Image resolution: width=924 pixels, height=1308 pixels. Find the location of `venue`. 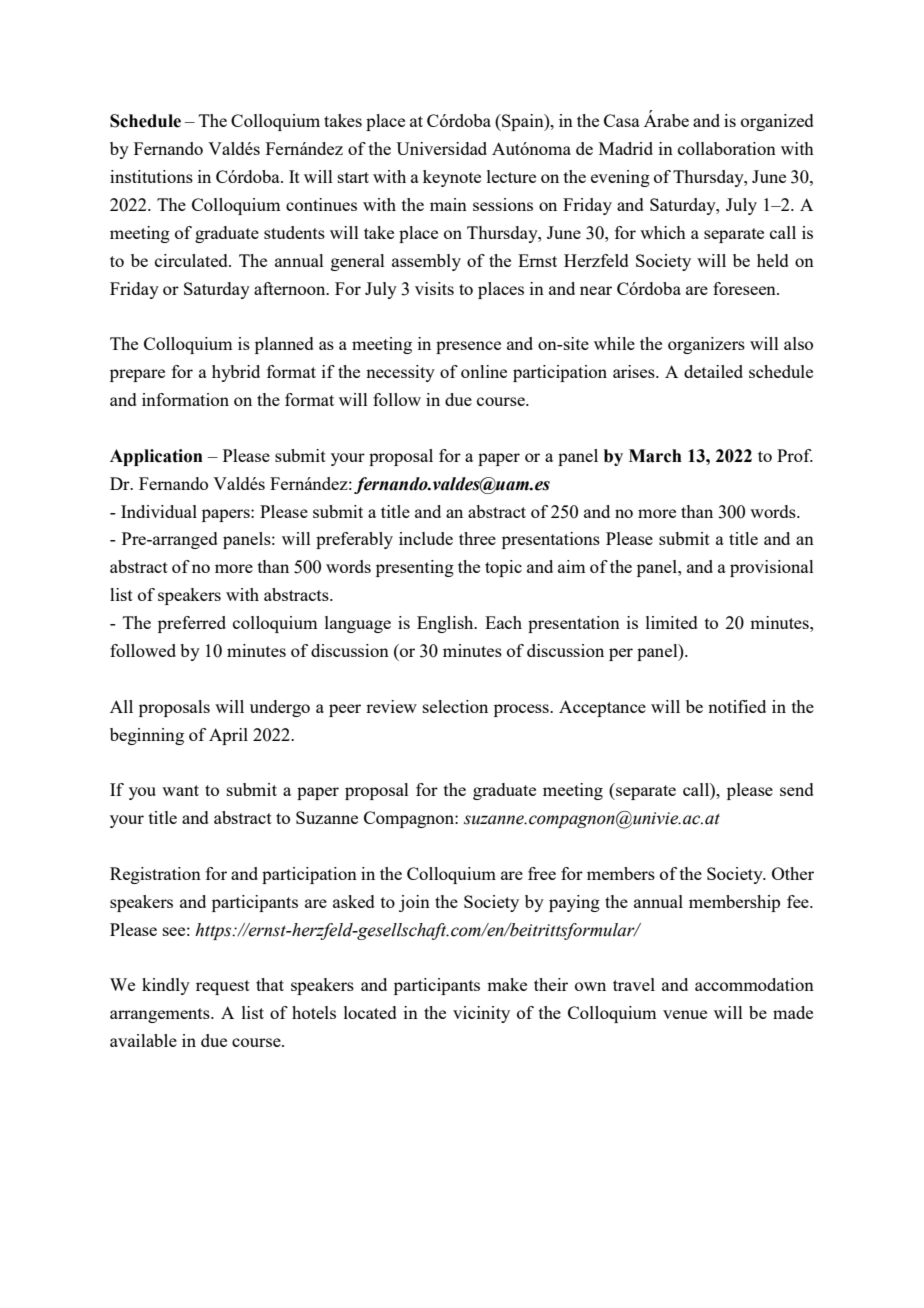

venue is located at coordinates (685, 1014).
